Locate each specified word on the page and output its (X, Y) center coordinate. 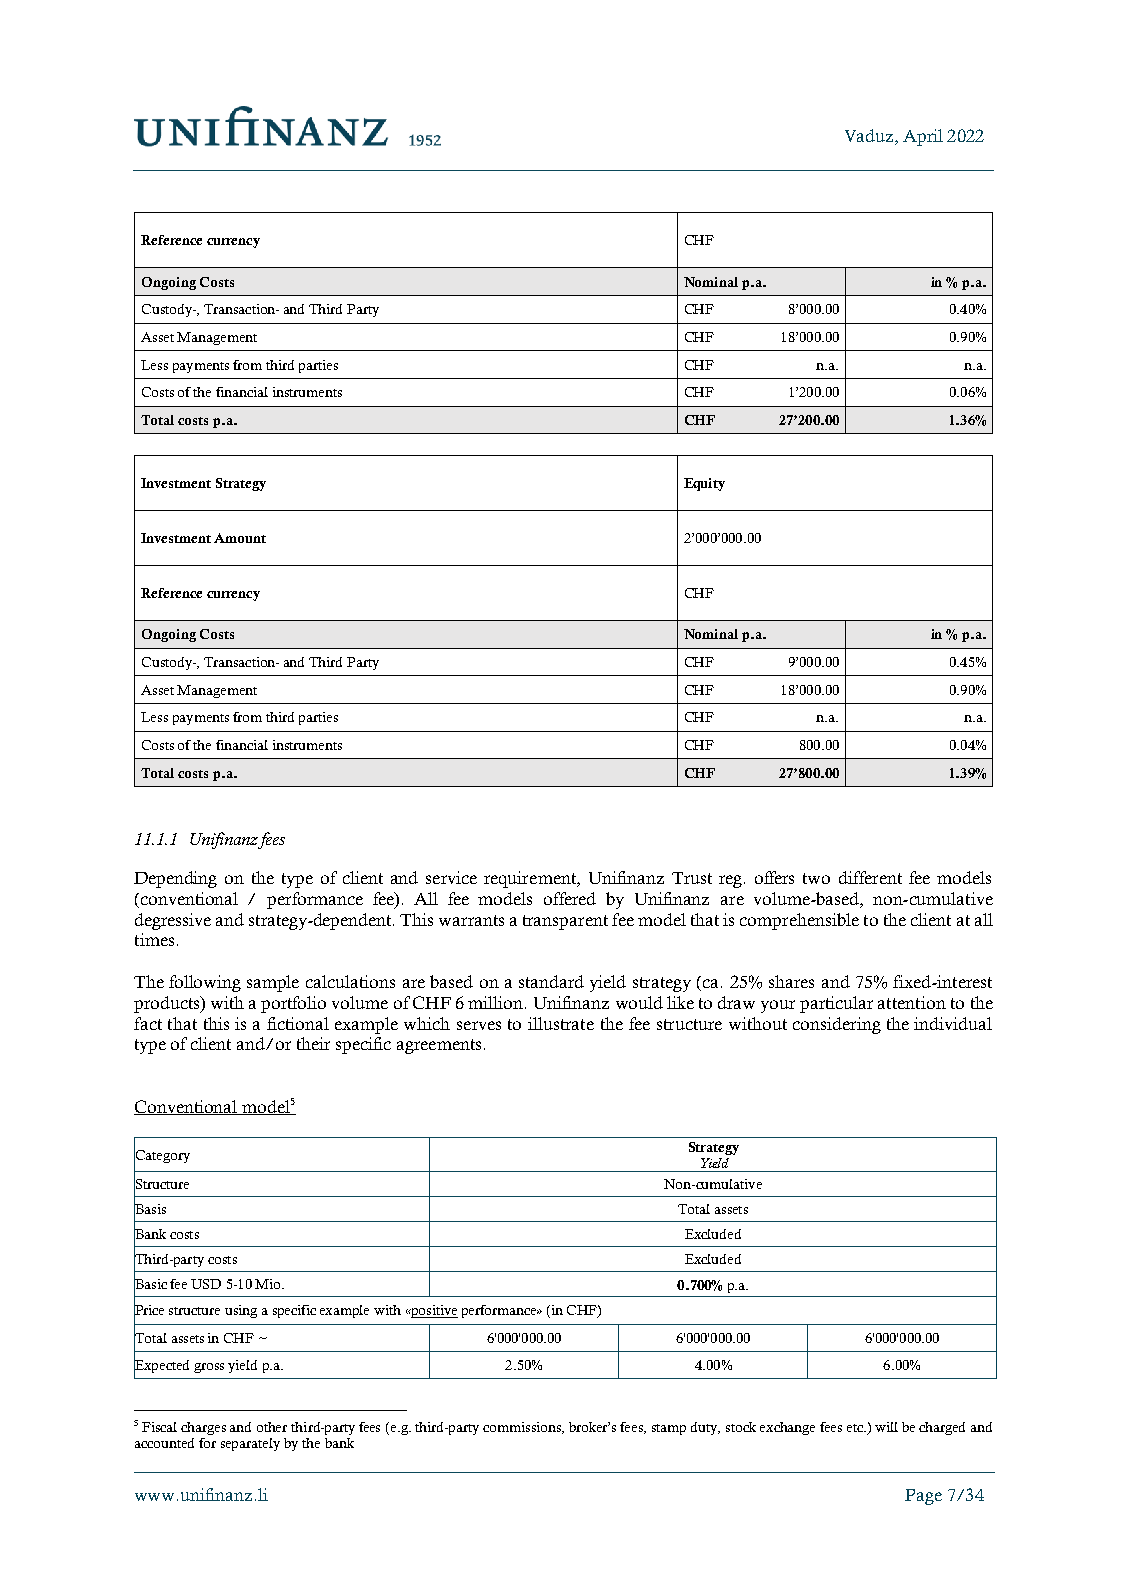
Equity (704, 484)
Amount (240, 538)
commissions (523, 1428)
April (923, 137)
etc (856, 1428)
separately (250, 1444)
